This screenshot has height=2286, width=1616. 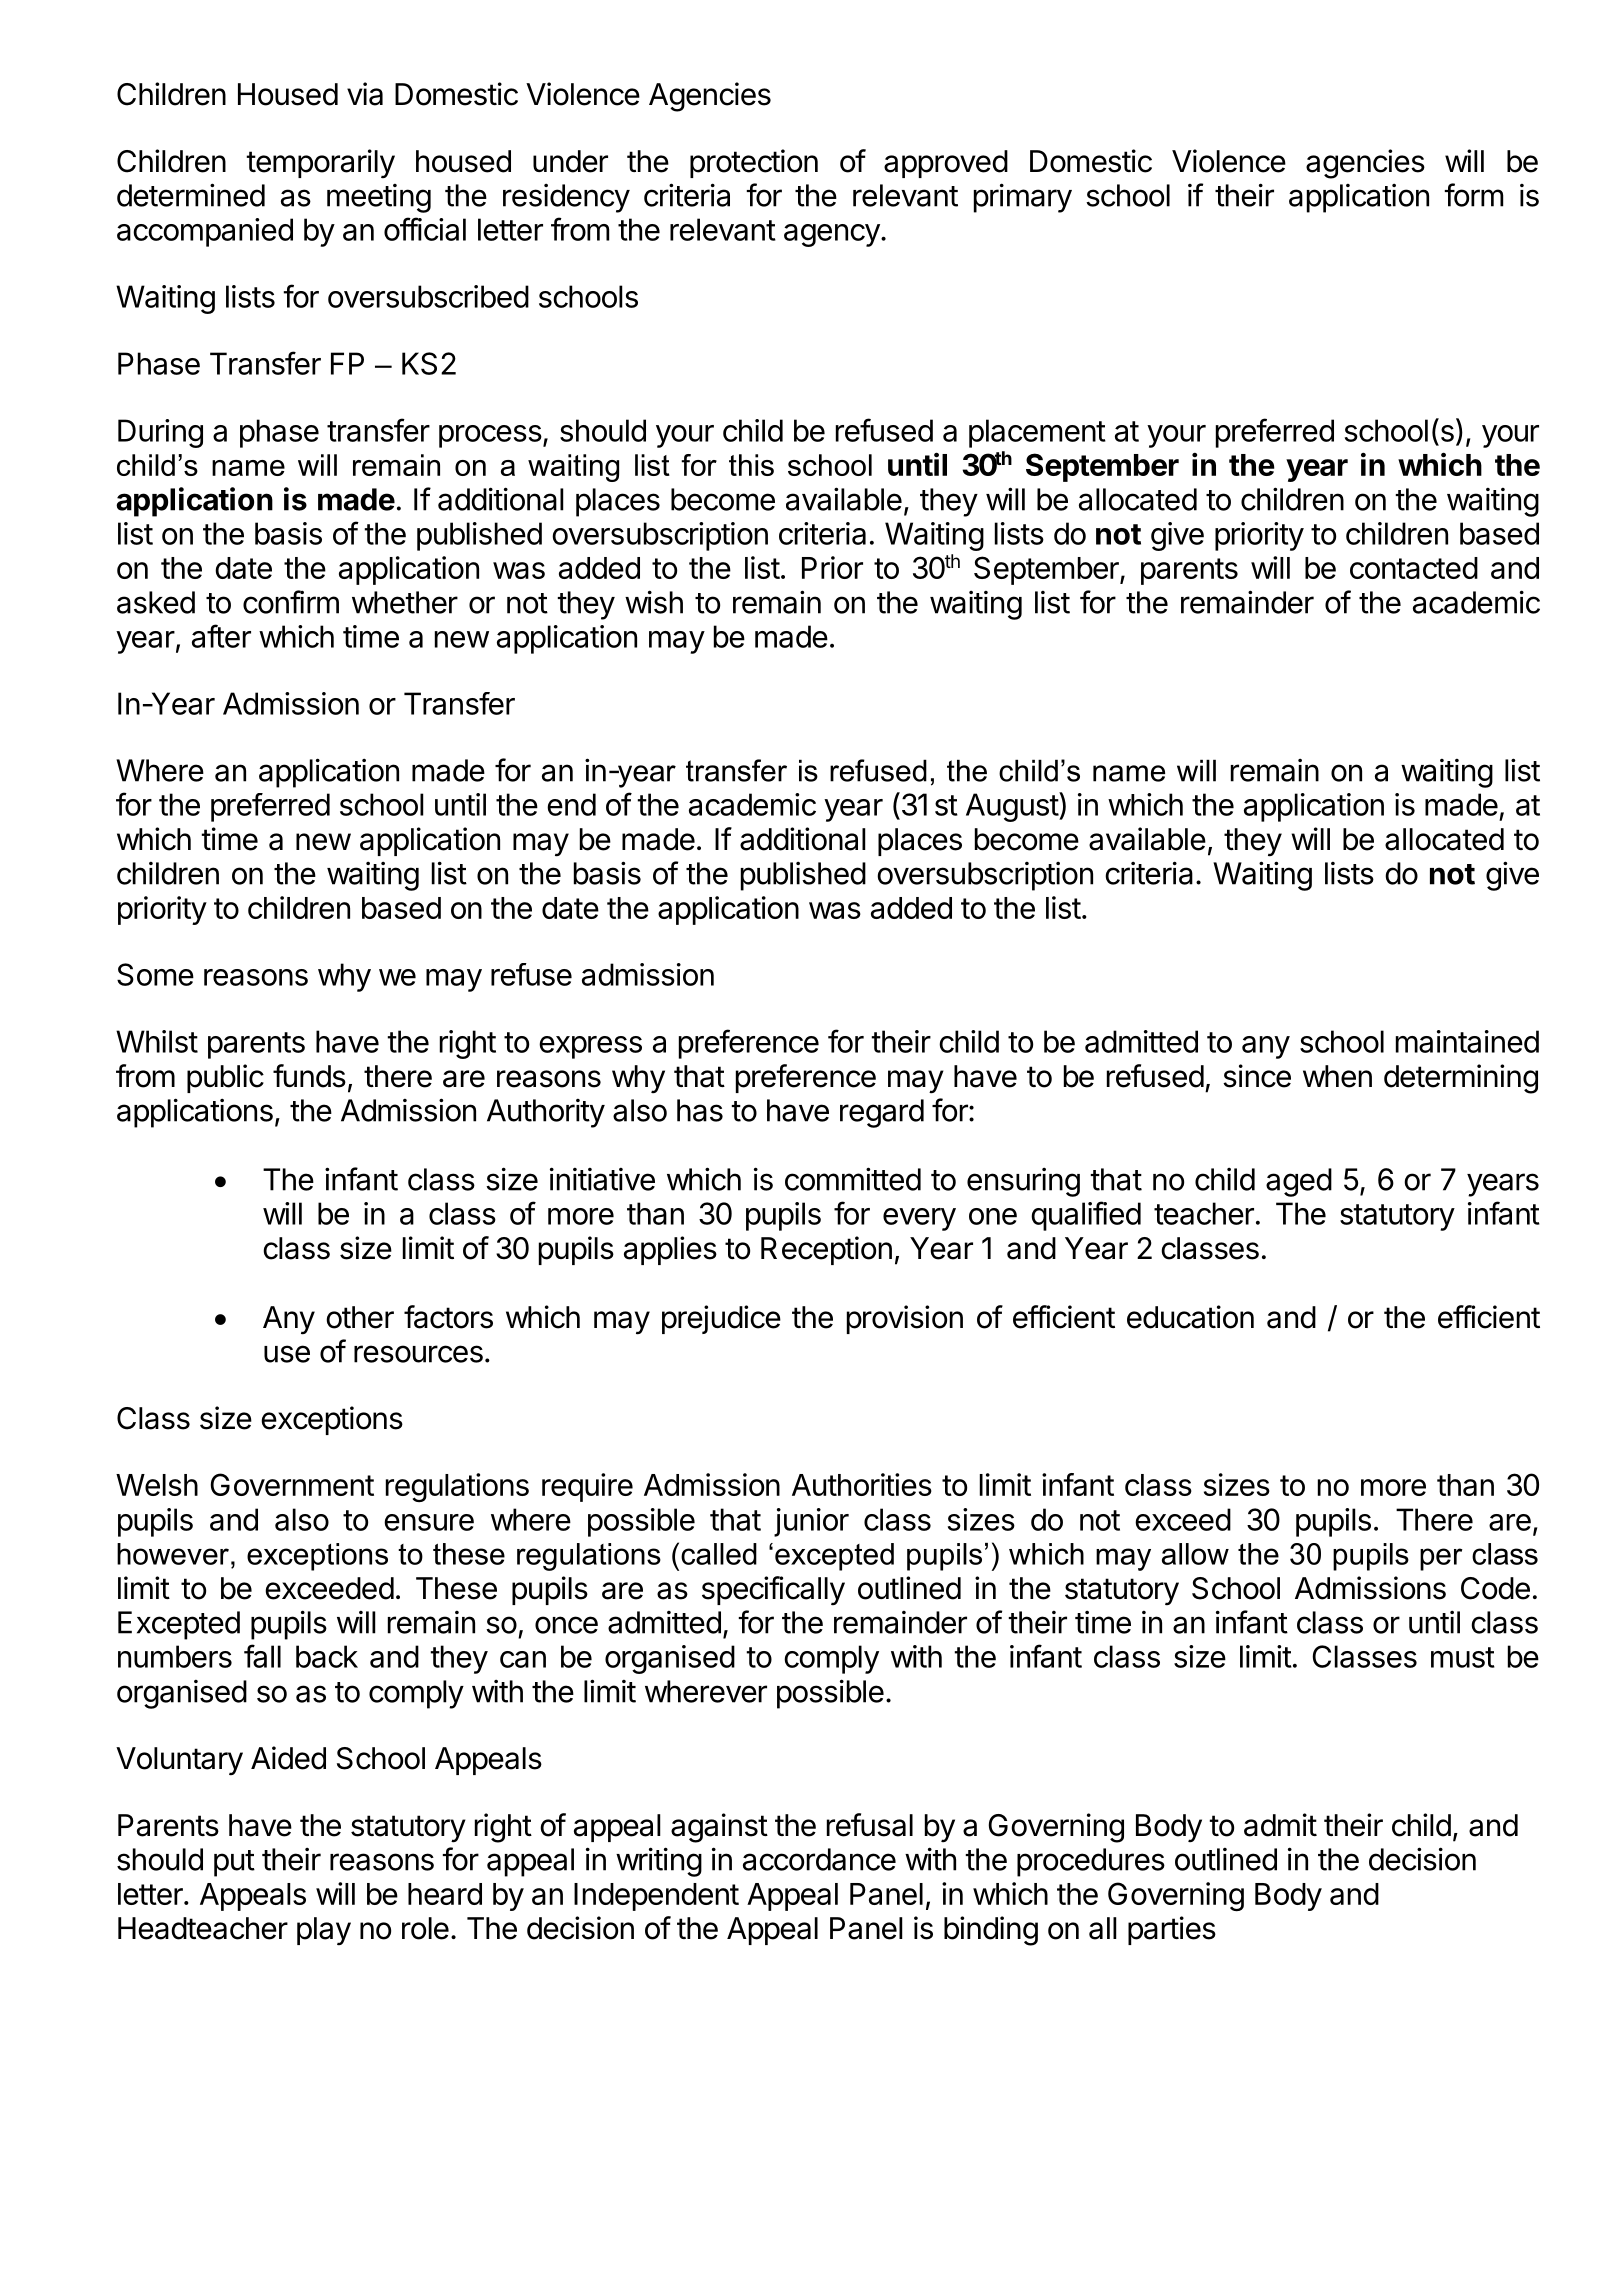 What do you see at coordinates (309, 1076) in the screenshot?
I see `funds` at bounding box center [309, 1076].
